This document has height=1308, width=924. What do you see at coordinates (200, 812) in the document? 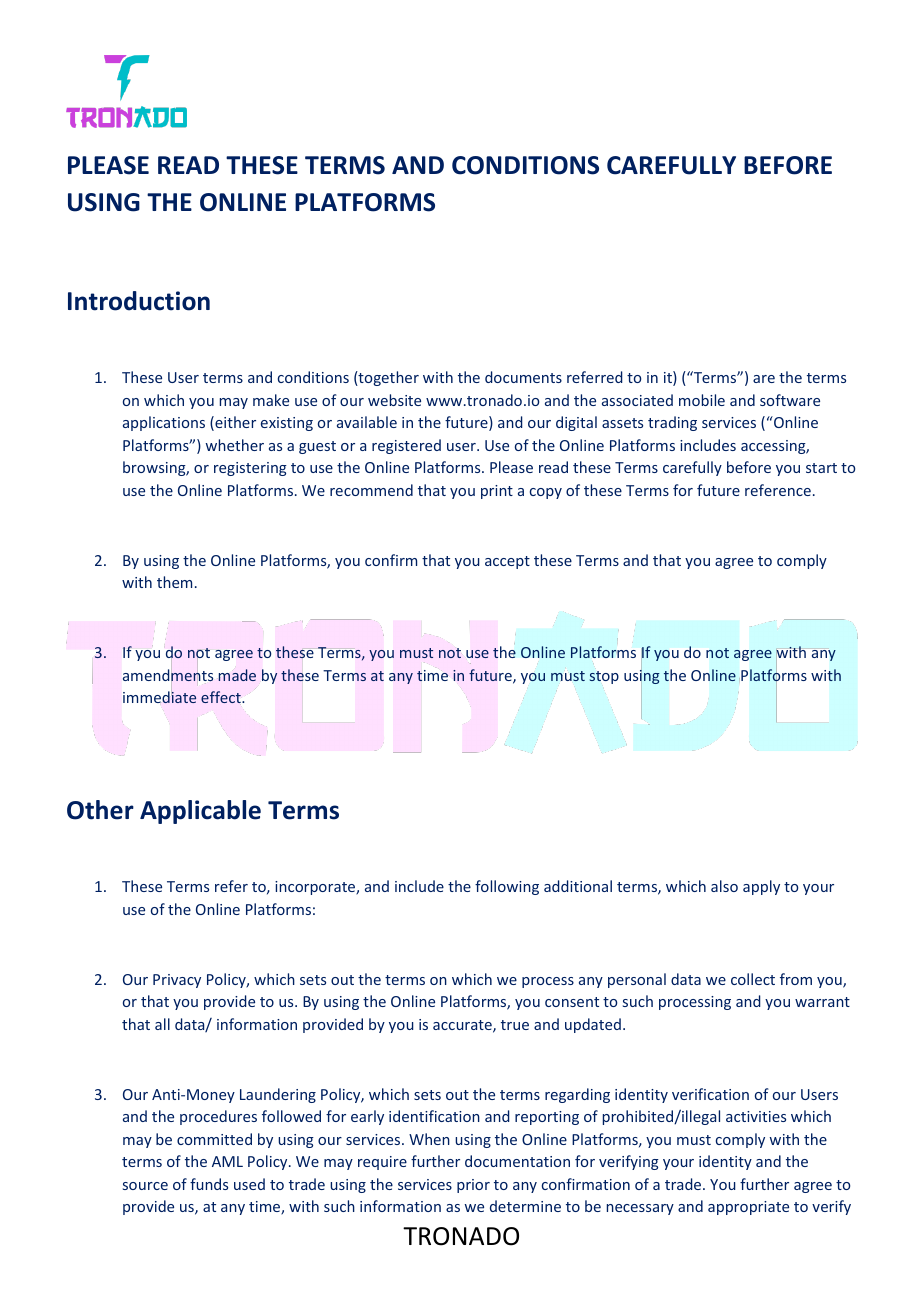
I see `Applicable` at bounding box center [200, 812].
